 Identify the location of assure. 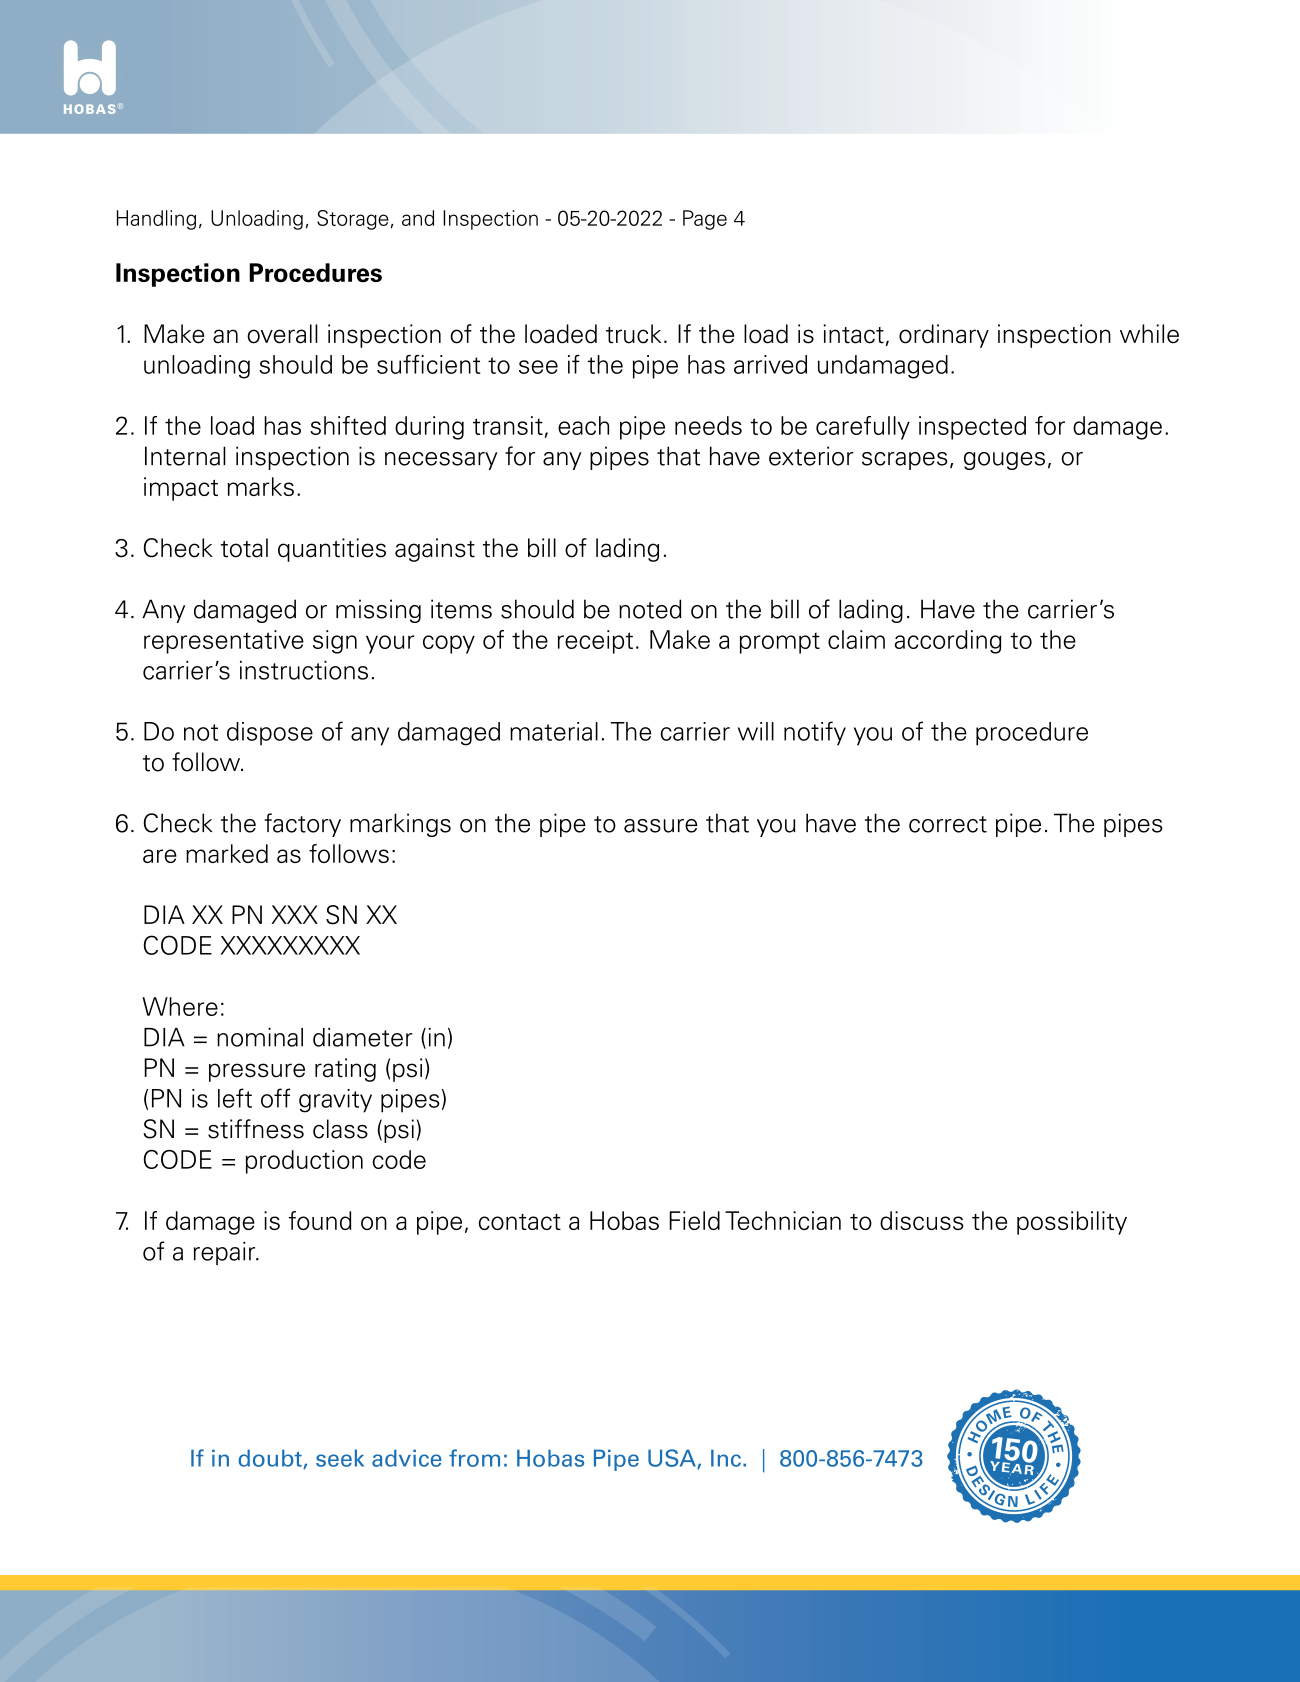
(660, 826).
